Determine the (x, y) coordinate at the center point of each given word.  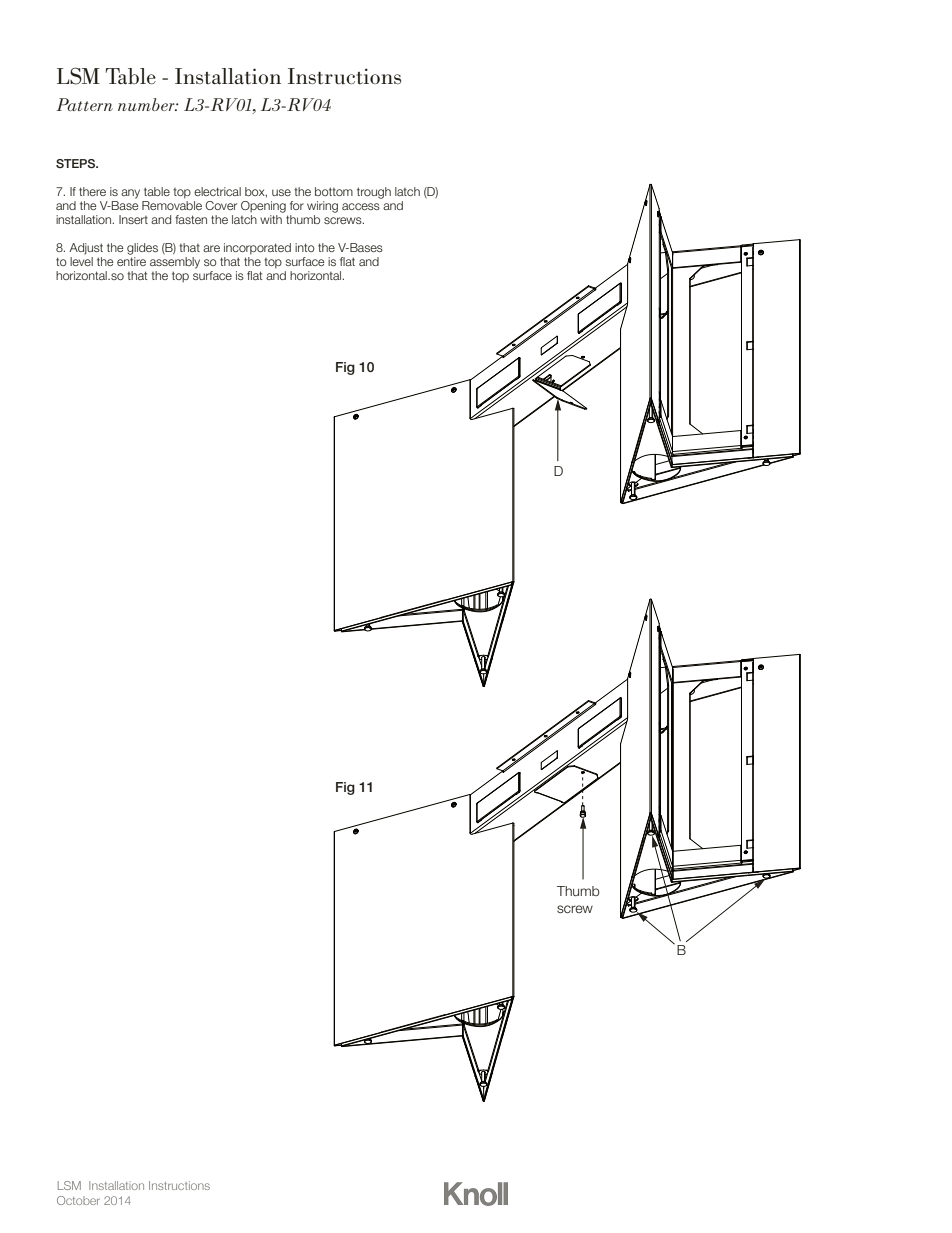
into (305, 247)
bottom (334, 191)
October (78, 1200)
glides (142, 249)
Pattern (84, 104)
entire (131, 261)
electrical (217, 191)
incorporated (257, 249)
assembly (175, 263)
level (81, 261)
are (211, 248)
